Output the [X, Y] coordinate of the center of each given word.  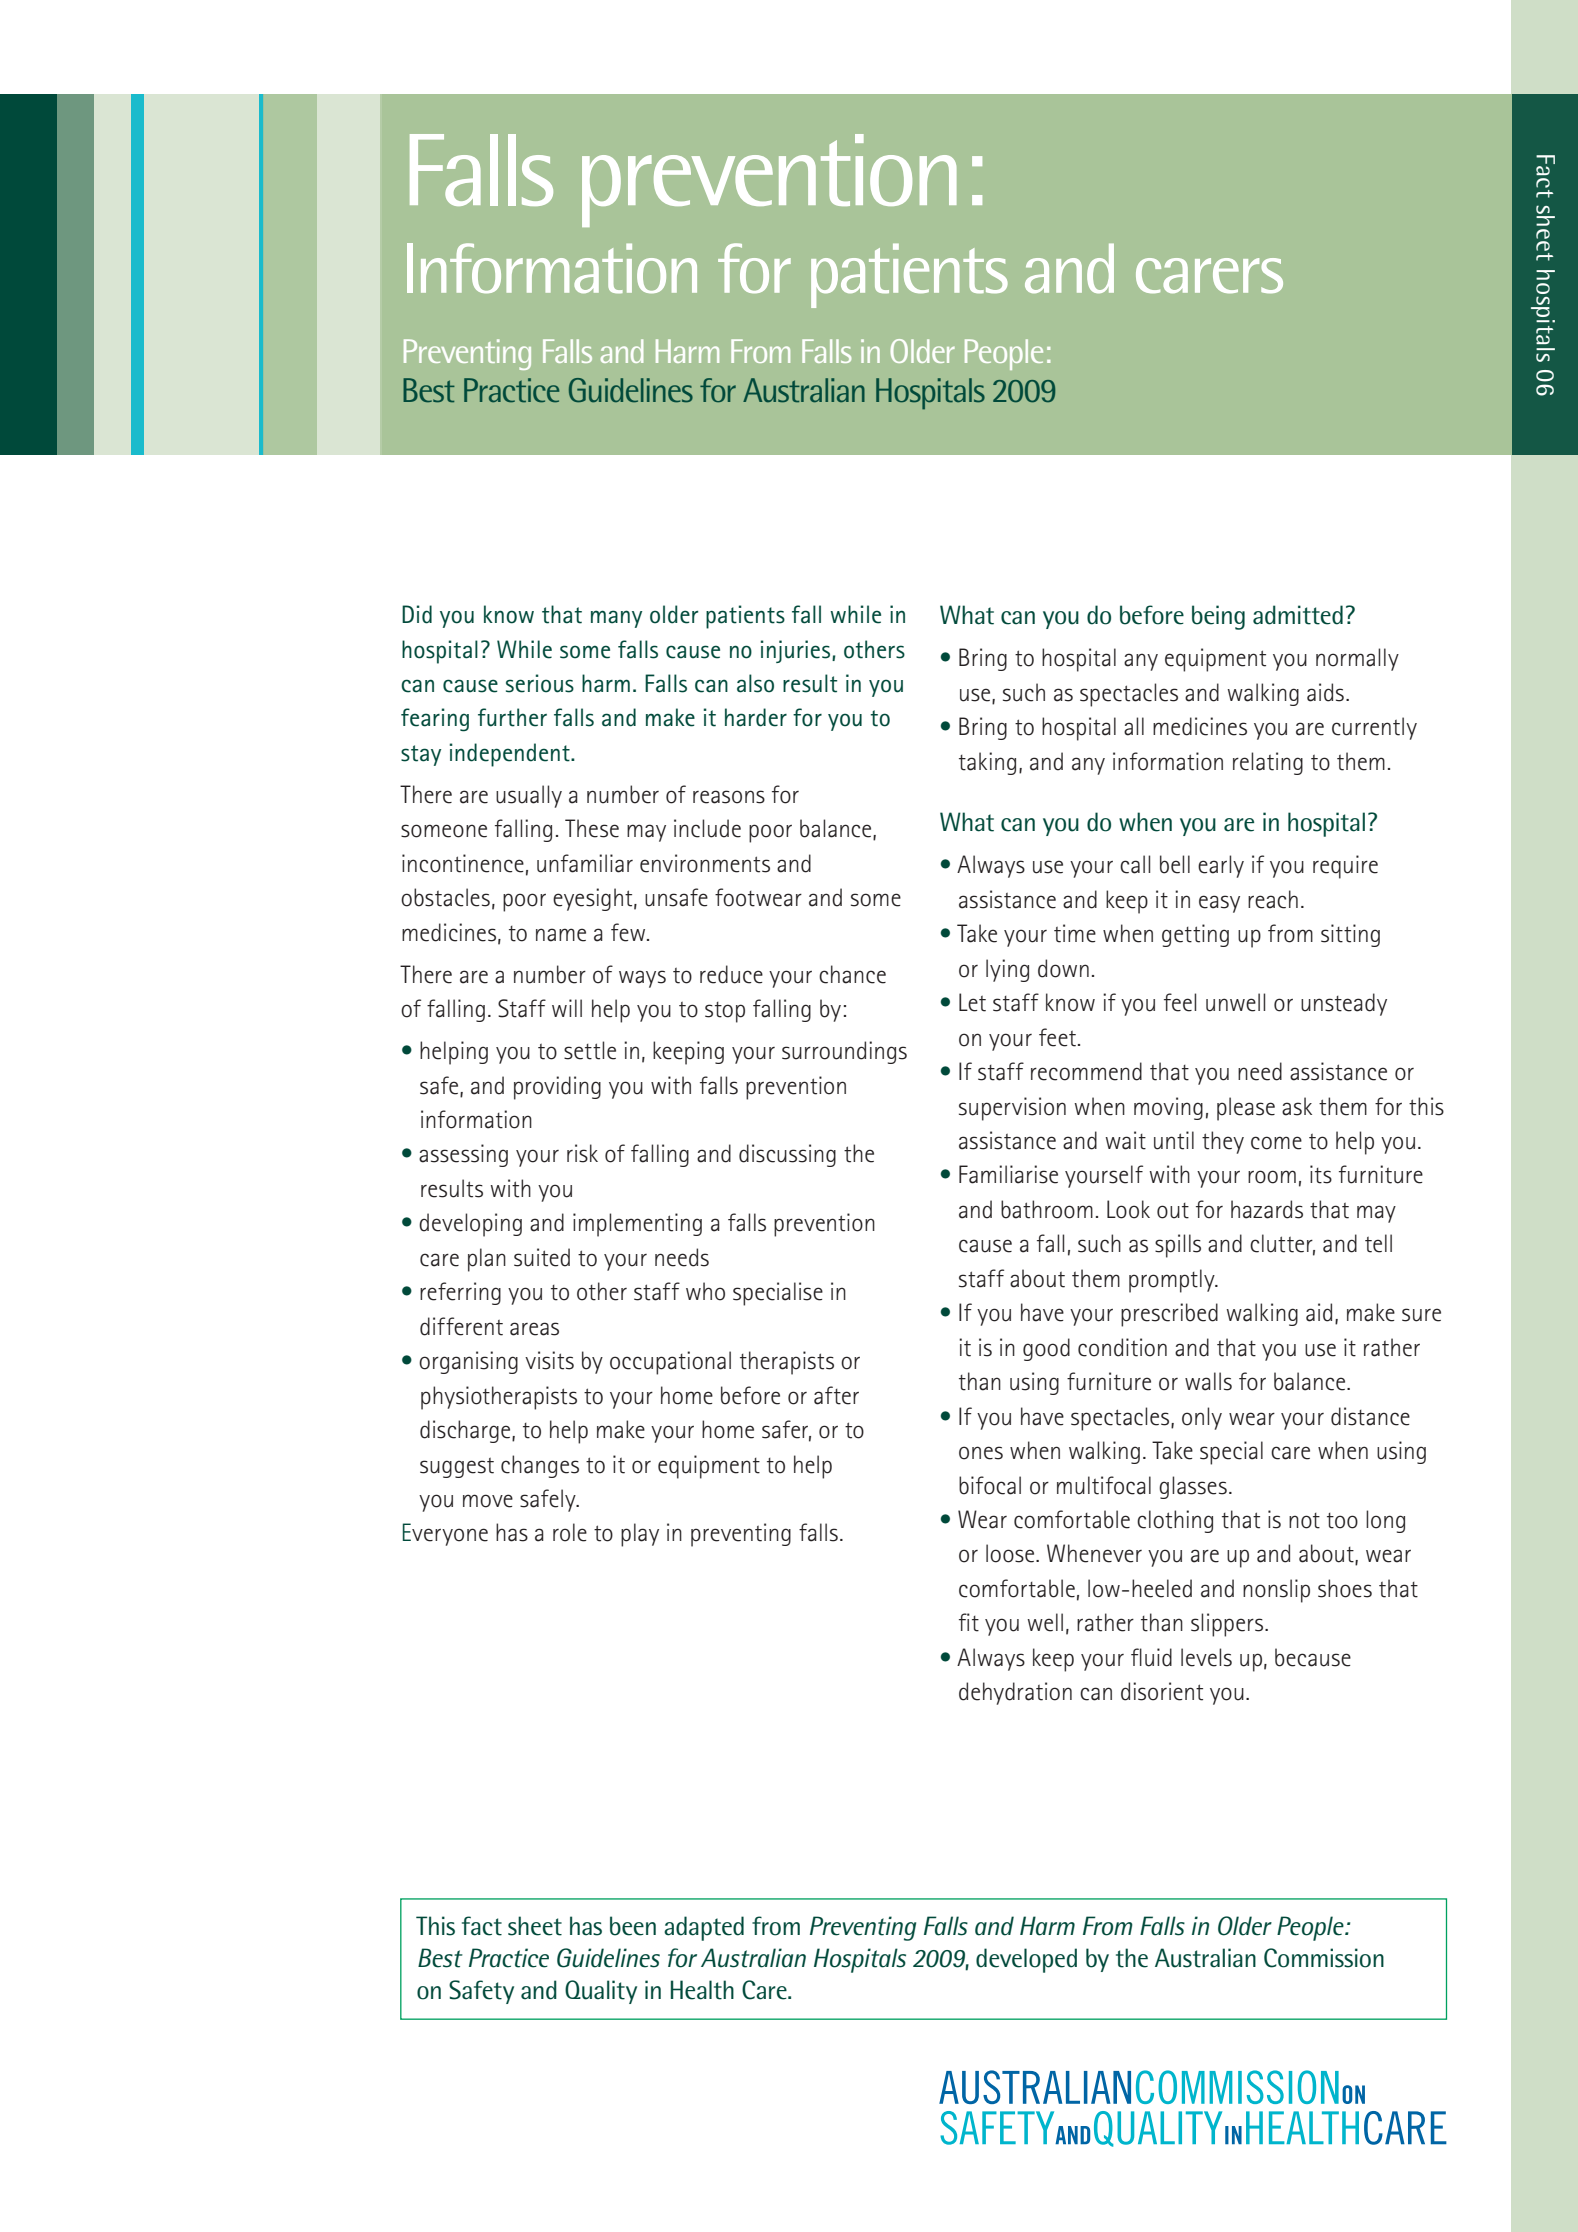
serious [540, 683]
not [1304, 1521]
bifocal [990, 1485]
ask [1297, 1106]
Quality [601, 1992]
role [570, 1532]
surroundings [844, 1052]
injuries [797, 651]
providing [557, 1088]
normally [1357, 659]
